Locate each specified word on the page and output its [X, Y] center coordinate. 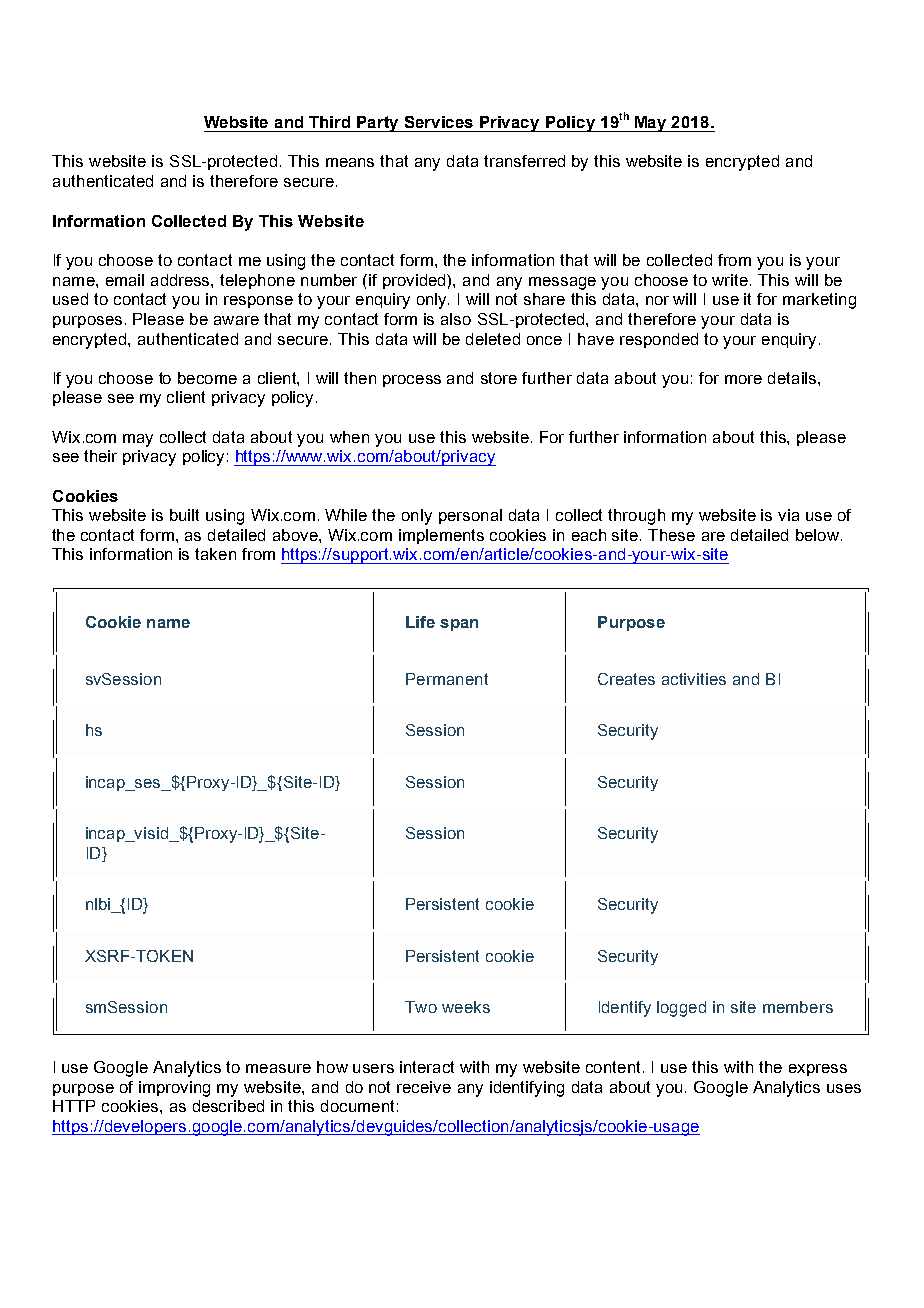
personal [470, 516]
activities [694, 679]
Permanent [447, 679]
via [788, 515]
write [731, 280]
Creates [626, 679]
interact [427, 1067]
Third [329, 122]
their [100, 456]
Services [439, 122]
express [818, 1070]
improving [174, 1089]
